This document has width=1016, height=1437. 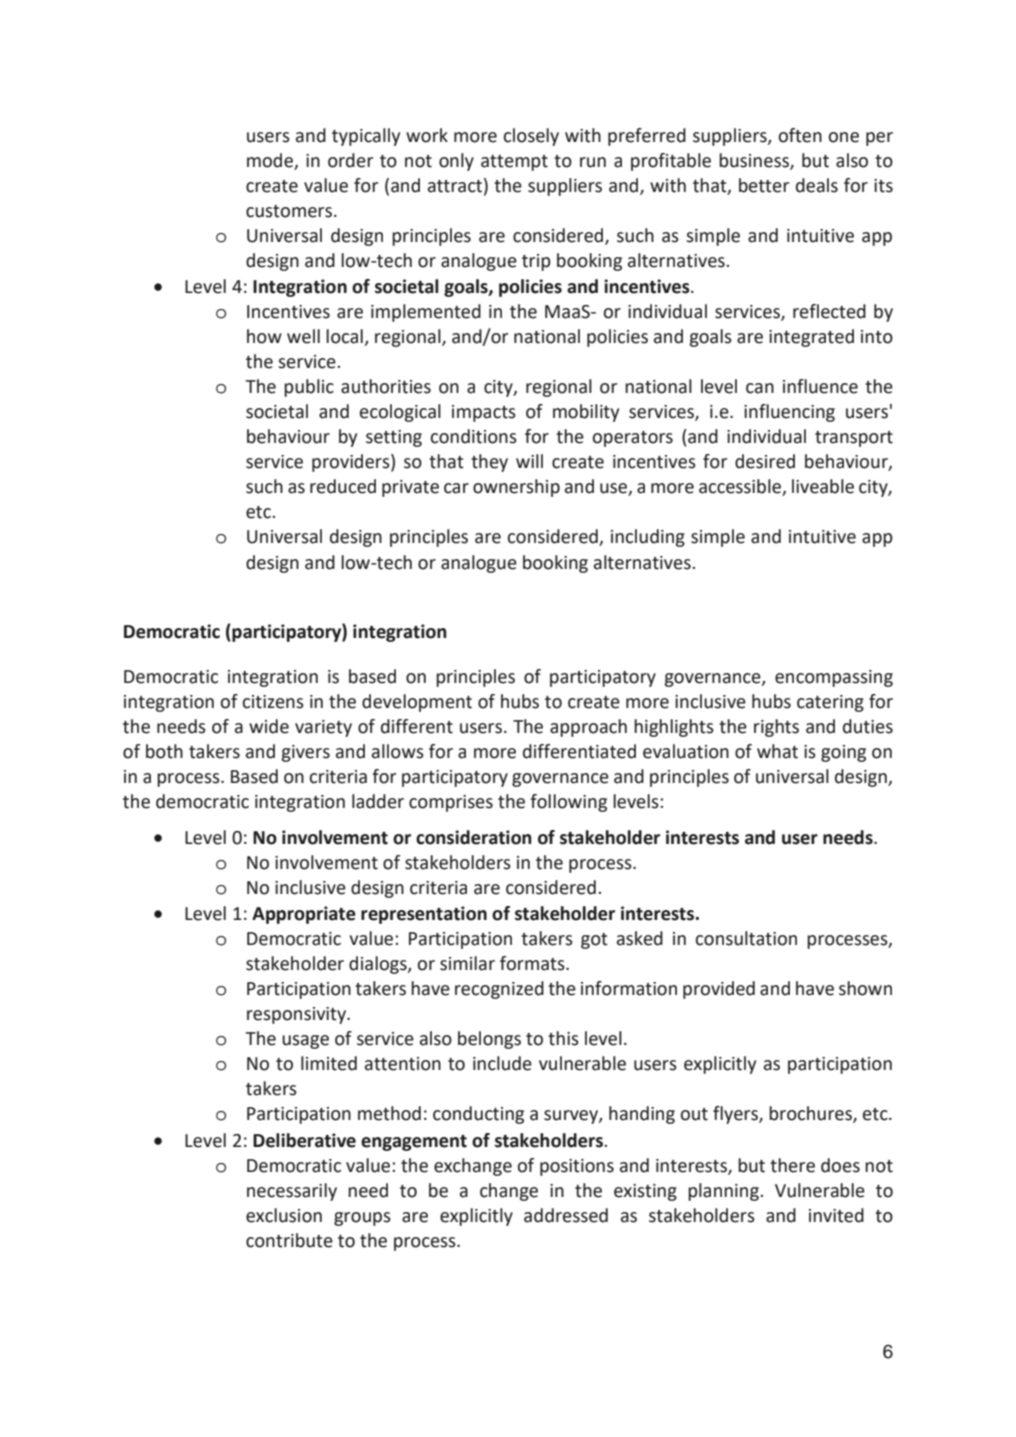 What do you see at coordinates (834, 678) in the document?
I see `encompassing` at bounding box center [834, 678].
